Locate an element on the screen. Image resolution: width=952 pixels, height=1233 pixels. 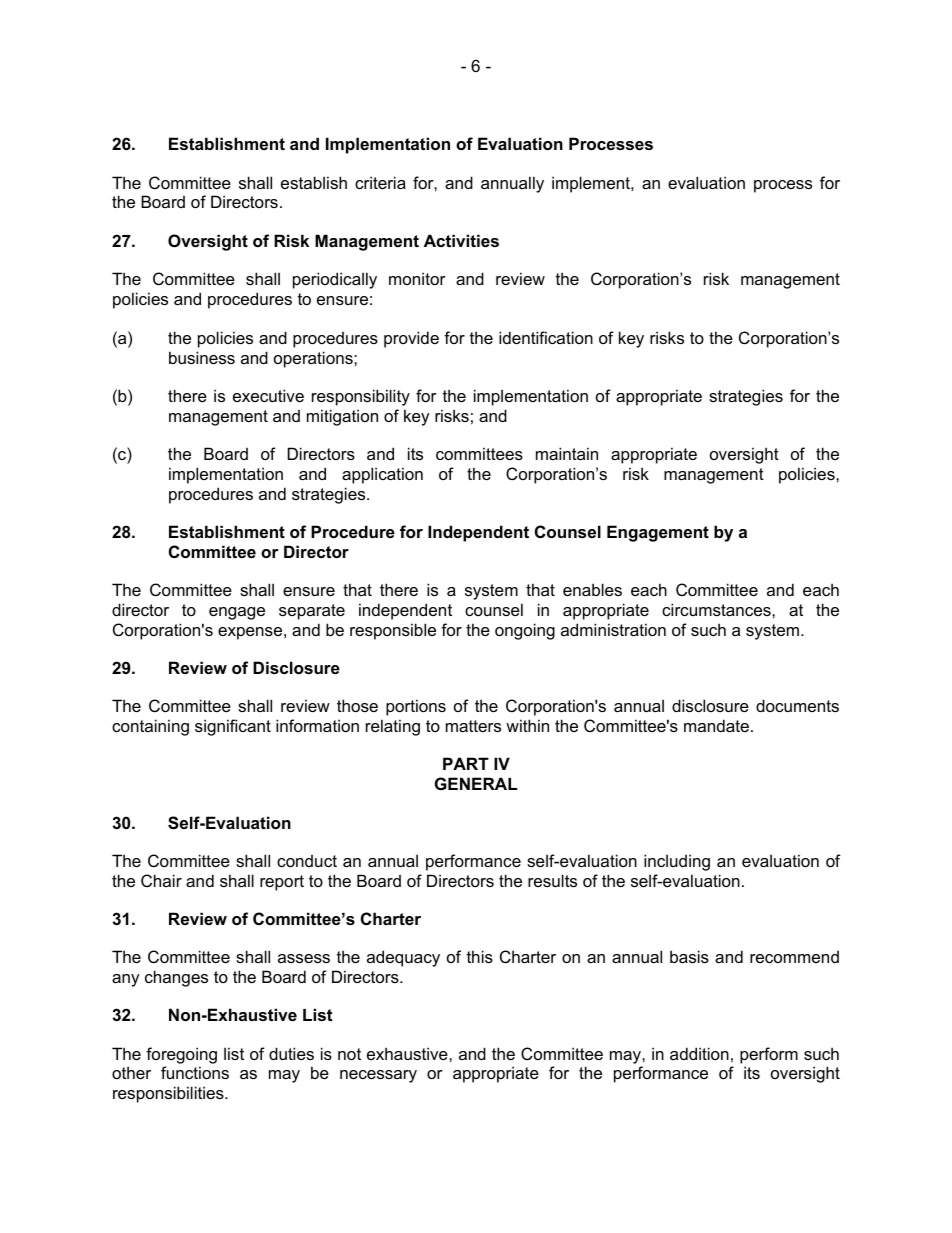
Activities is located at coordinates (461, 240).
